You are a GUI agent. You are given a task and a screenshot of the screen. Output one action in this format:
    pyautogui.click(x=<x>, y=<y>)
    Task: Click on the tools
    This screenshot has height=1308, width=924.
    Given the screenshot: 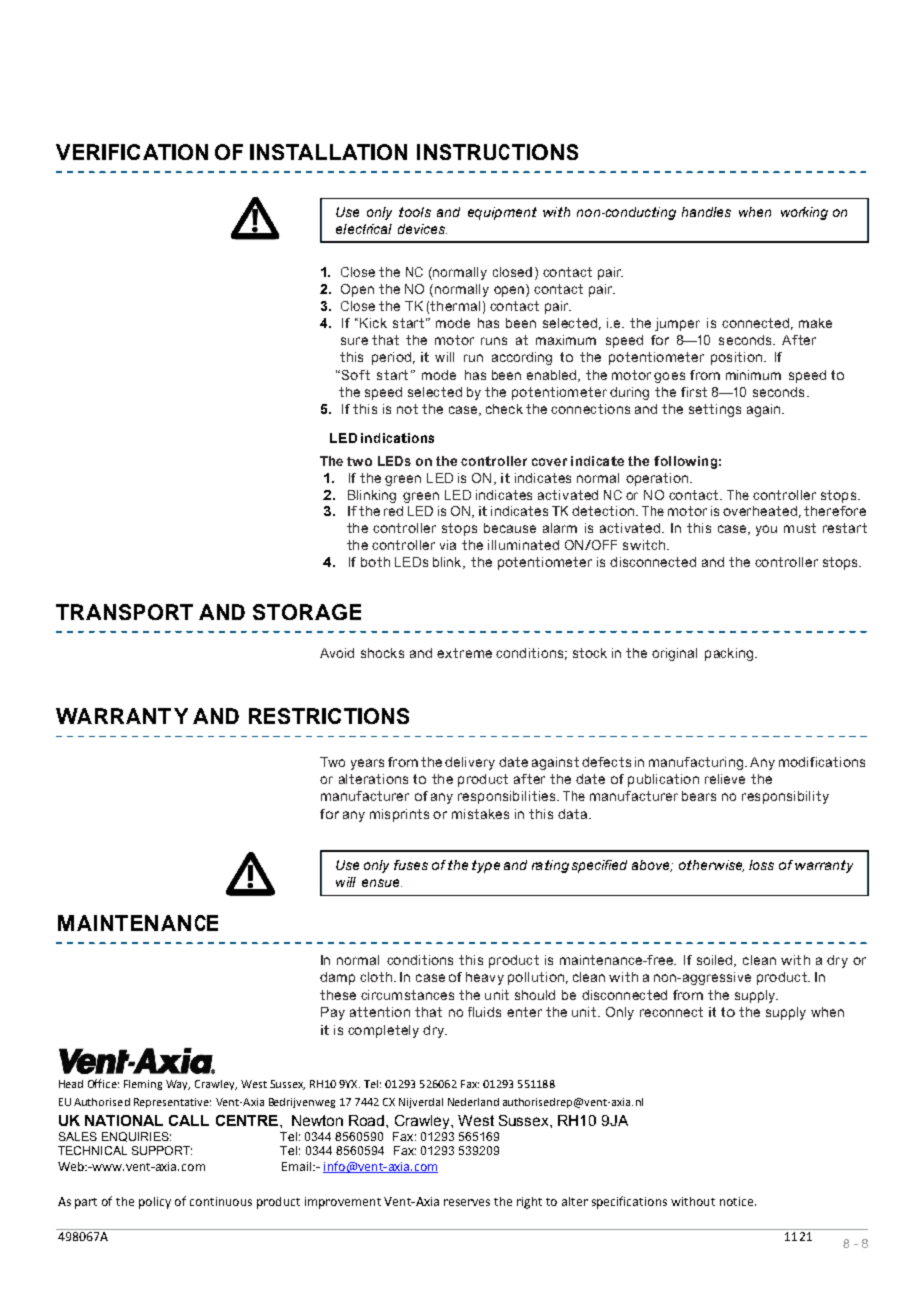 What is the action you would take?
    pyautogui.click(x=415, y=212)
